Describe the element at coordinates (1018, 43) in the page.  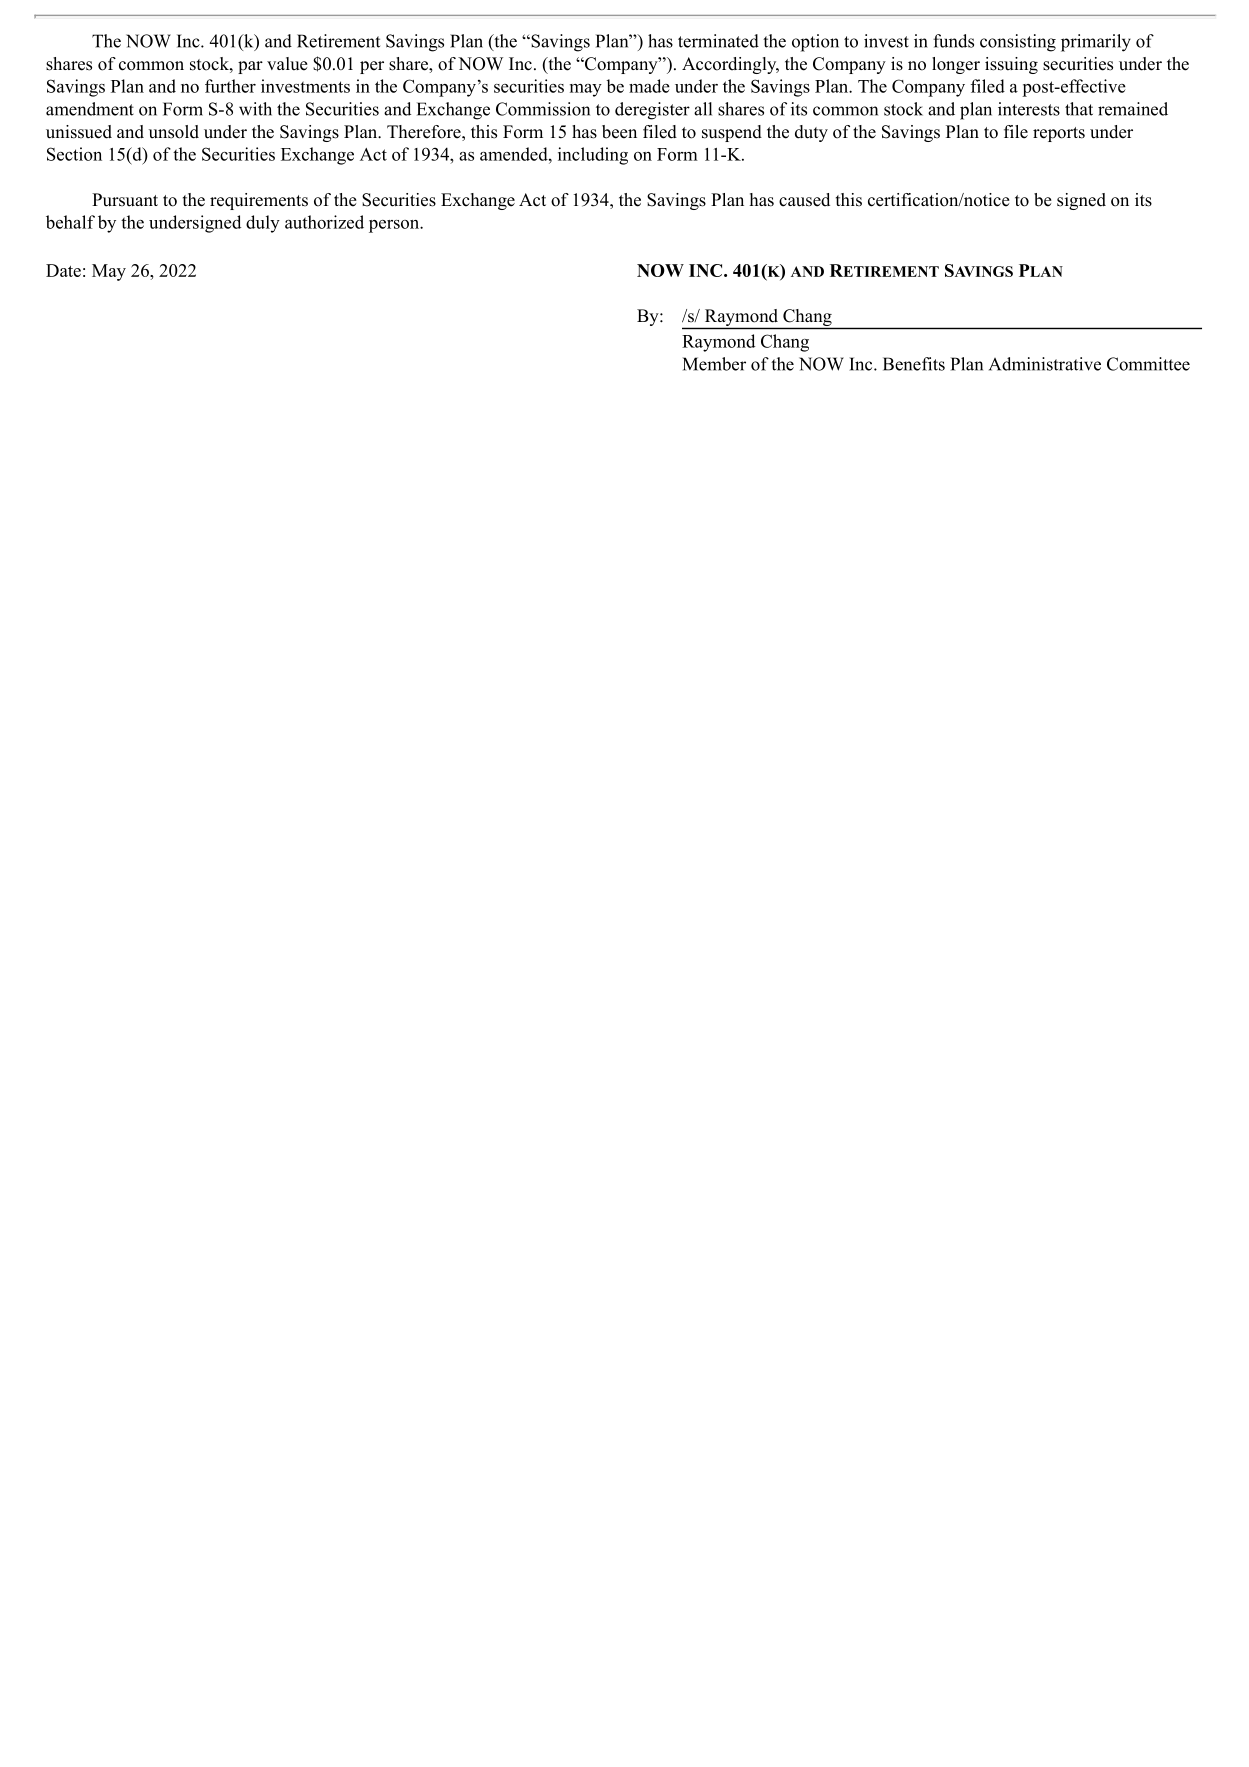
I see `consisting` at that location.
